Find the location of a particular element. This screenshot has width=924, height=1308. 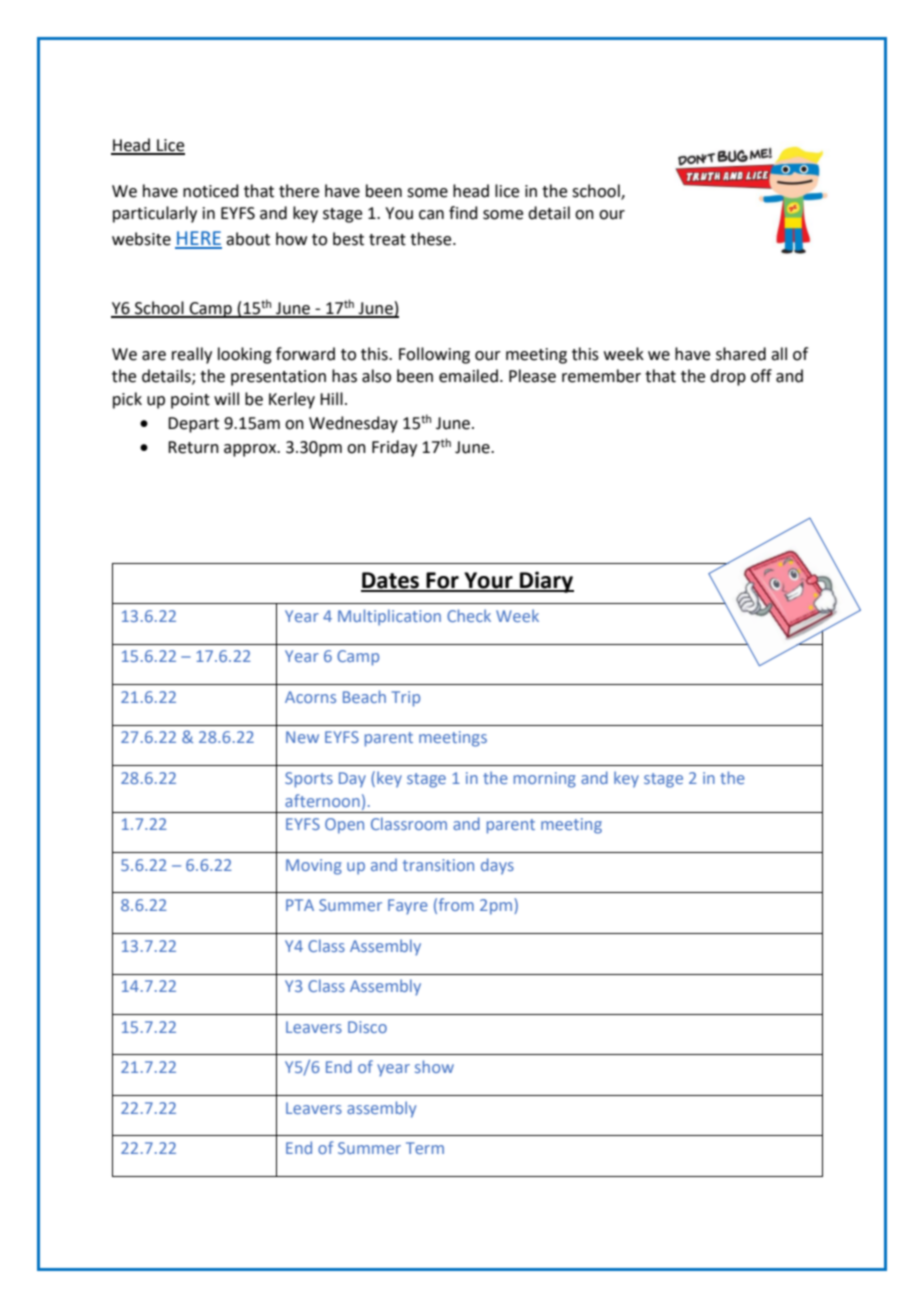

Friday is located at coordinates (394, 448).
